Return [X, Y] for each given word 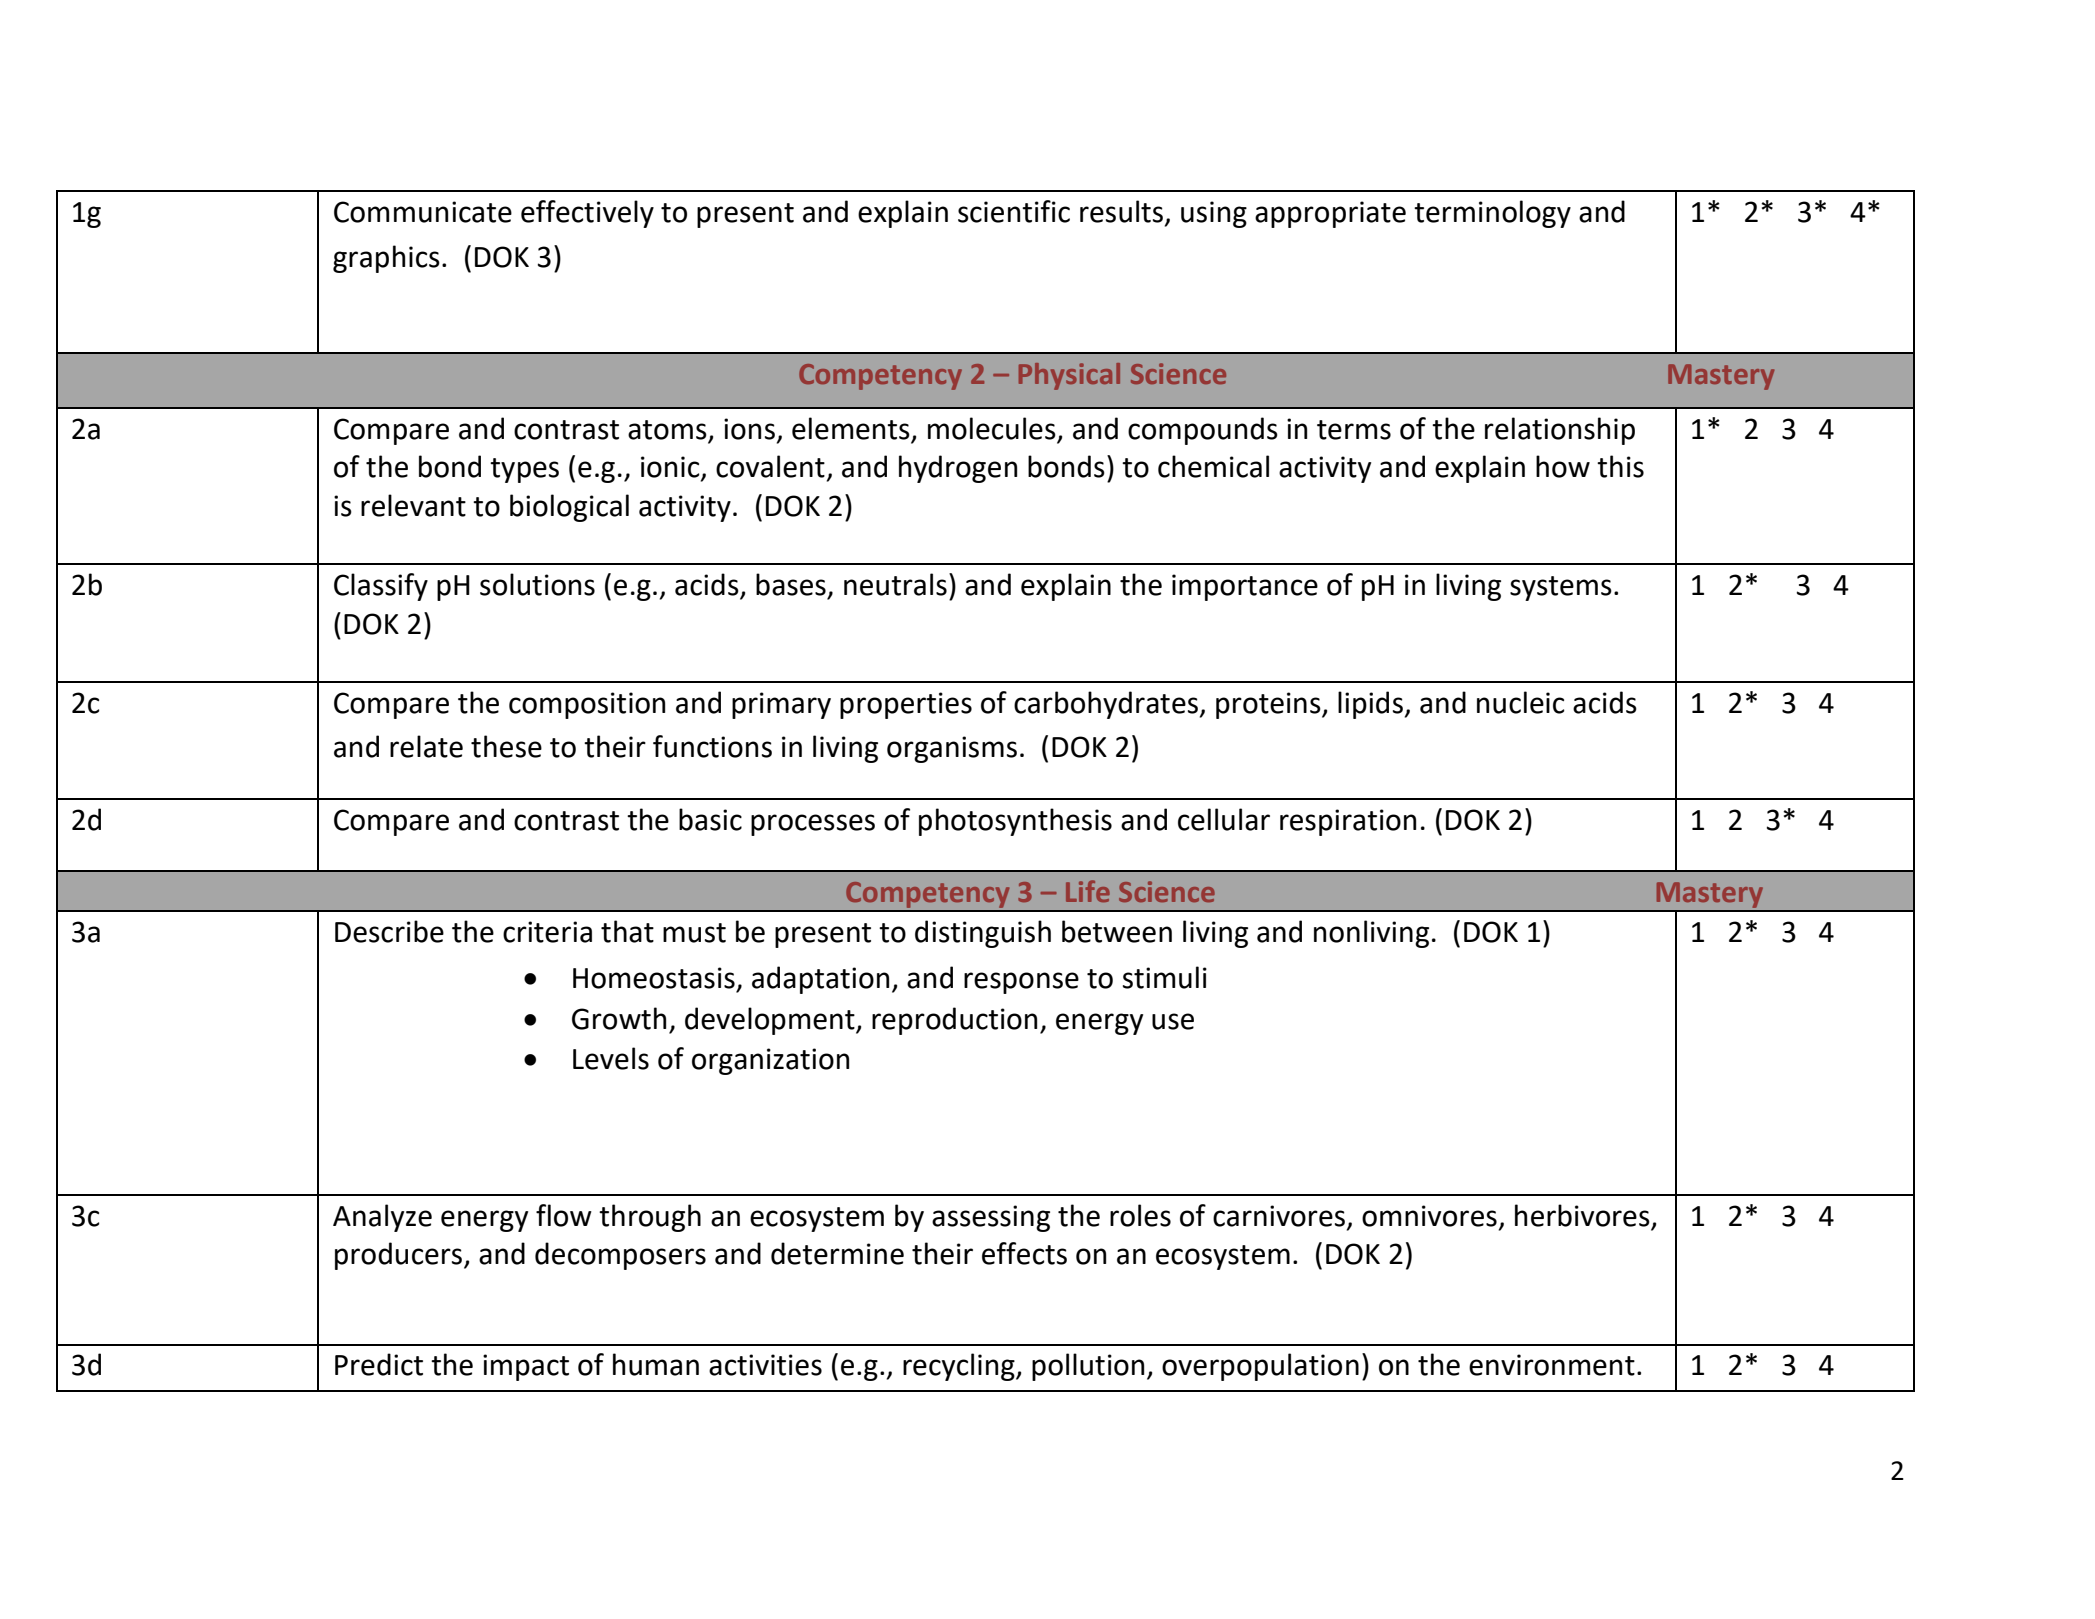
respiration [1348, 822]
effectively [587, 214]
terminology [1492, 214]
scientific [1014, 211]
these [506, 746]
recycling [960, 1367]
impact [526, 1367]
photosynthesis [1015, 822]
